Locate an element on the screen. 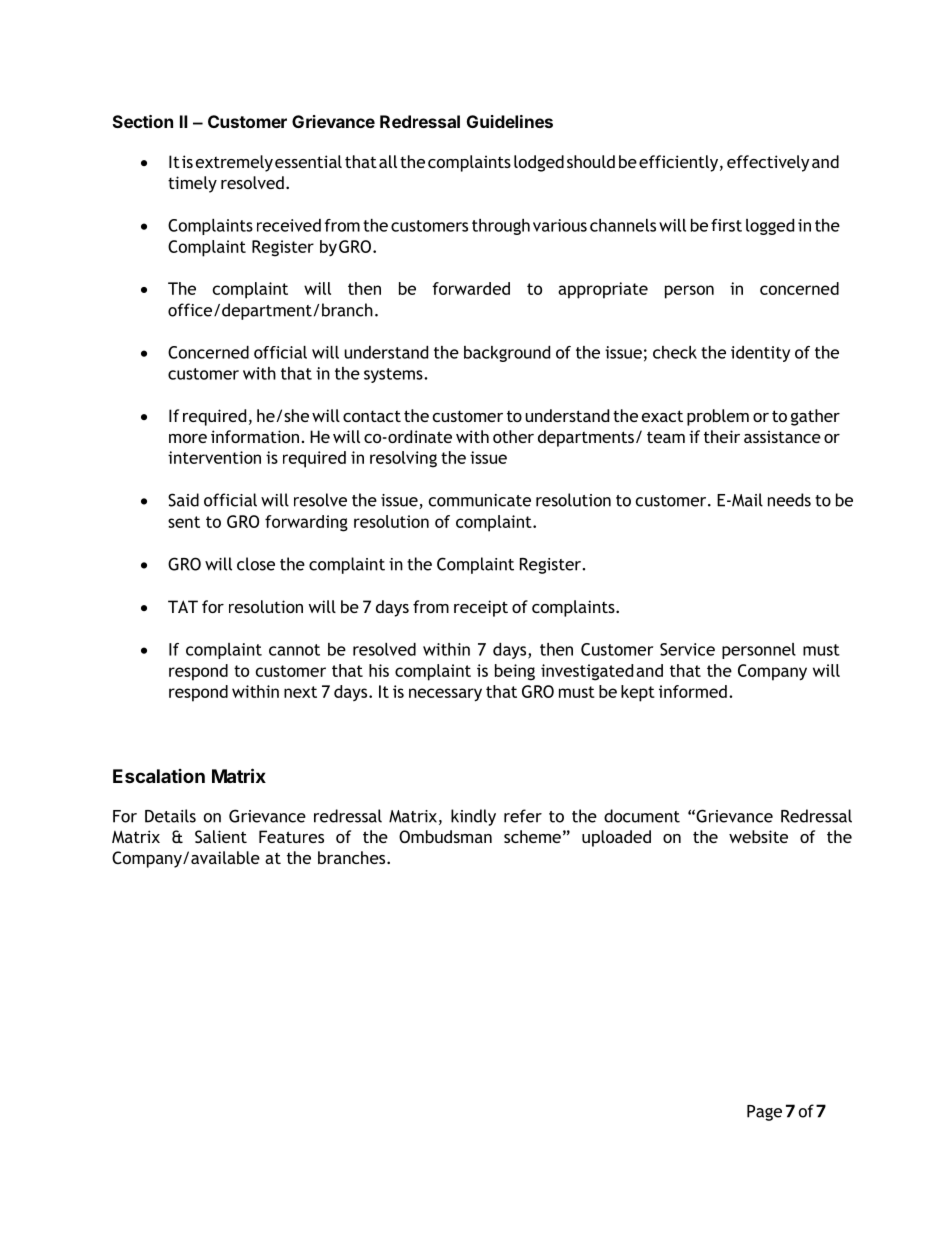  assistance is located at coordinates (782, 436).
